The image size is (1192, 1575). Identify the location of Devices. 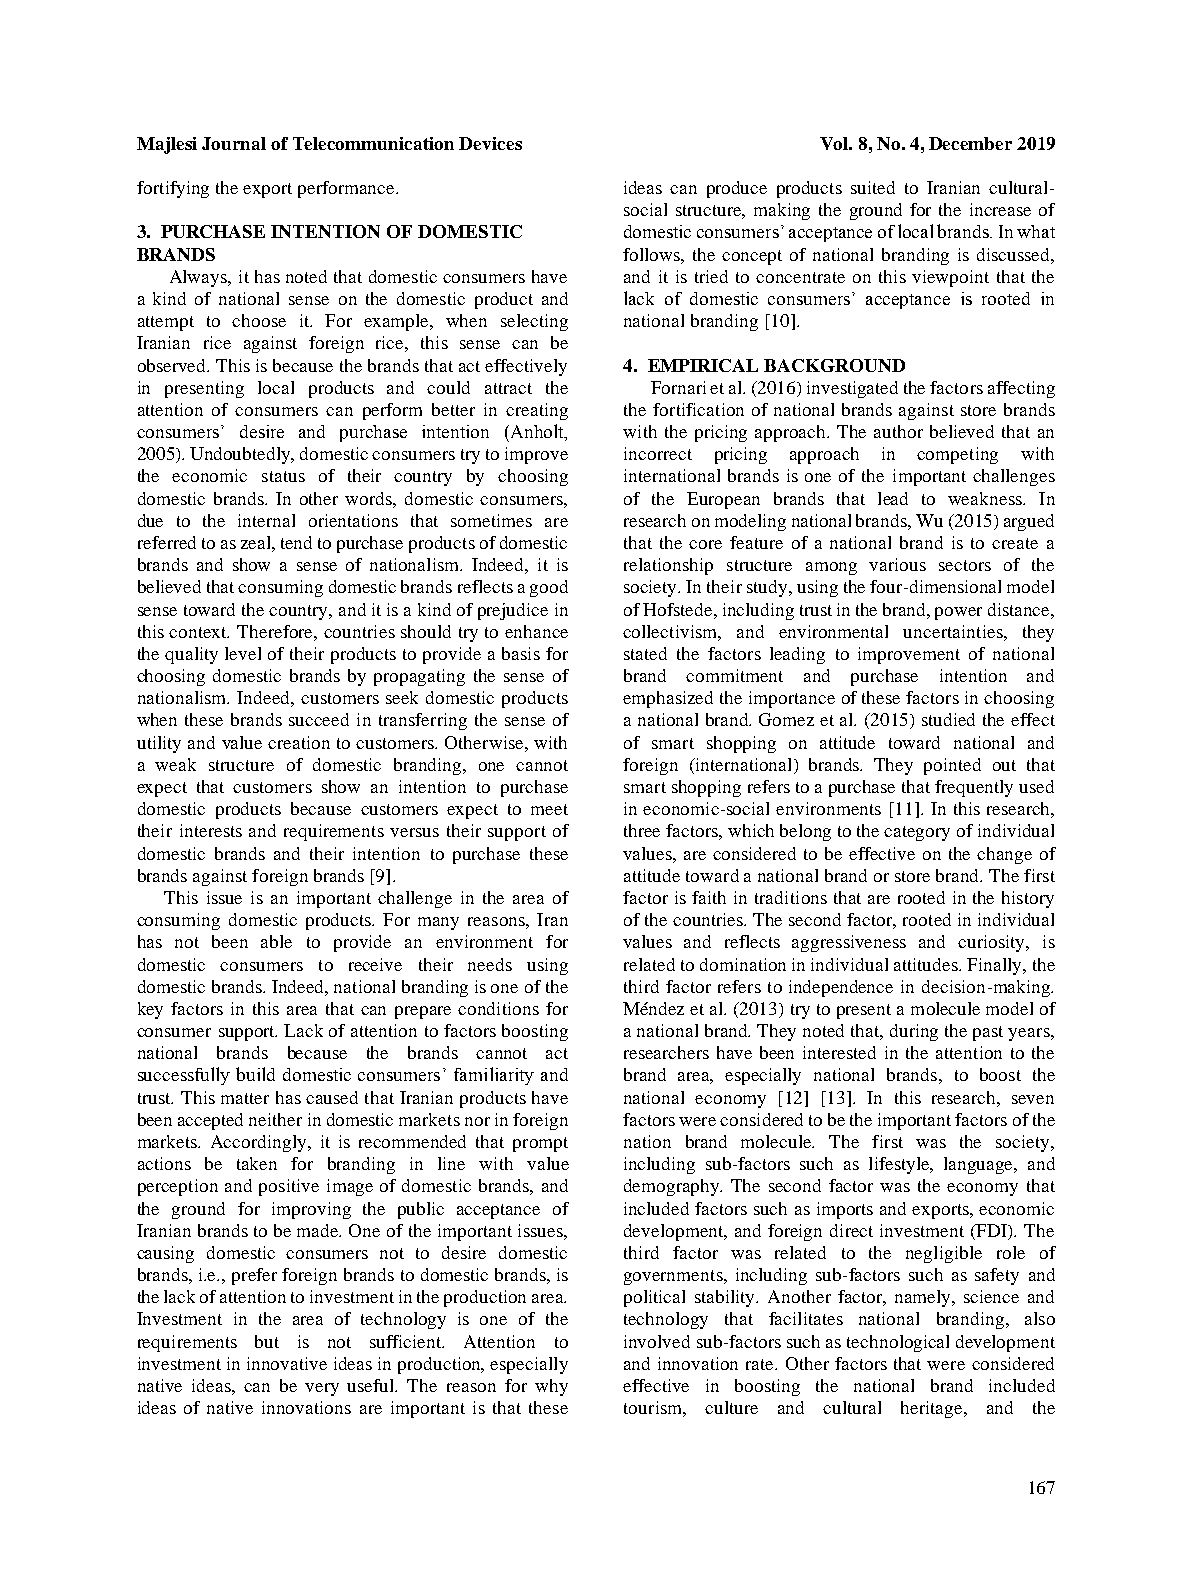
(490, 143).
